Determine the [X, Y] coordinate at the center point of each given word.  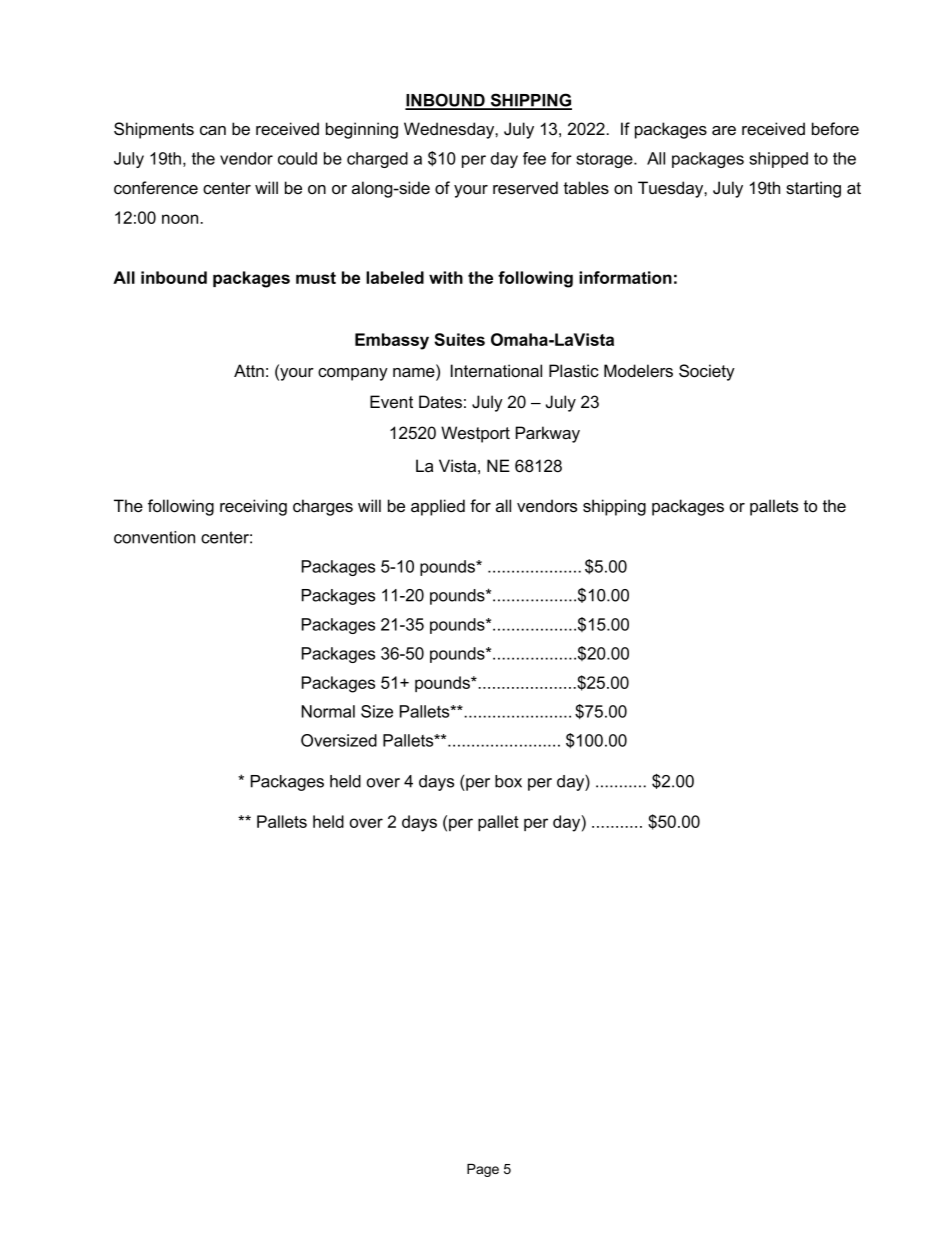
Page [483, 1170]
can [213, 131]
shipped [778, 160]
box [508, 781]
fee [534, 158]
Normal [328, 711]
